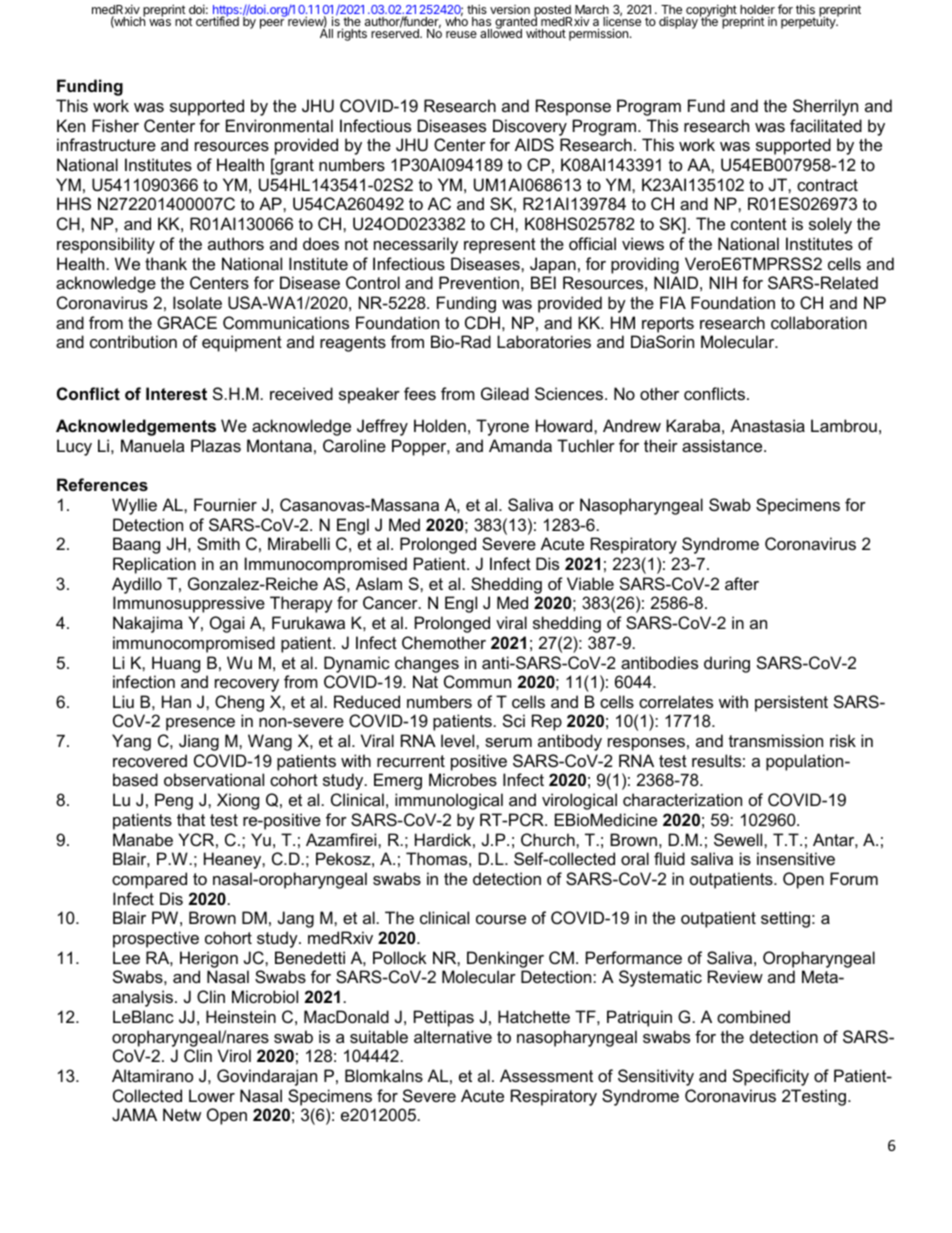 This screenshot has width=952, height=1233. Describe the element at coordinates (152, 1075) in the screenshot. I see `Altamirano` at that location.
